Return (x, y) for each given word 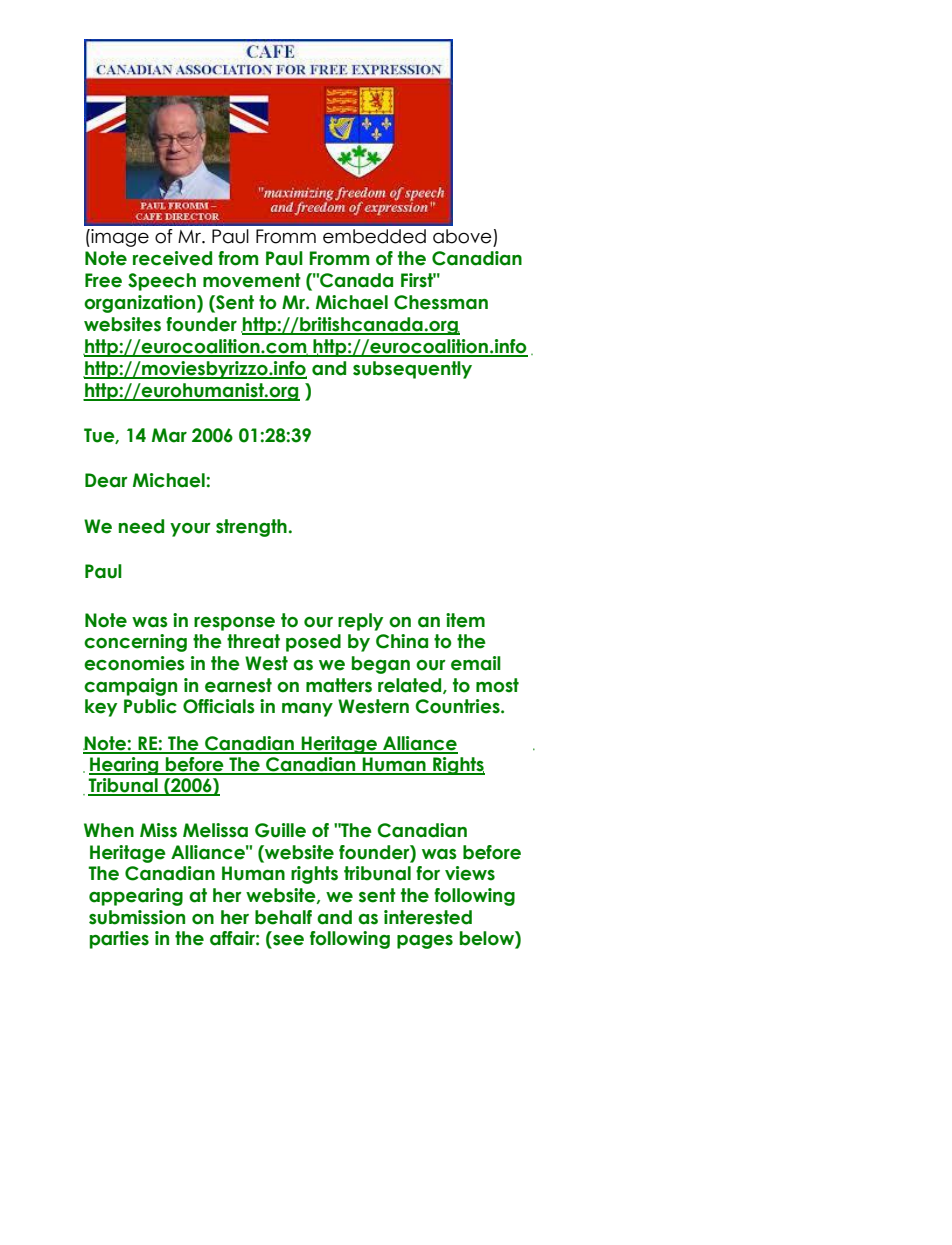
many (307, 710)
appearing (136, 897)
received (172, 258)
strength (251, 528)
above (462, 236)
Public (150, 706)
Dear (106, 480)
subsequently (412, 370)
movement (252, 280)
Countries (458, 706)
